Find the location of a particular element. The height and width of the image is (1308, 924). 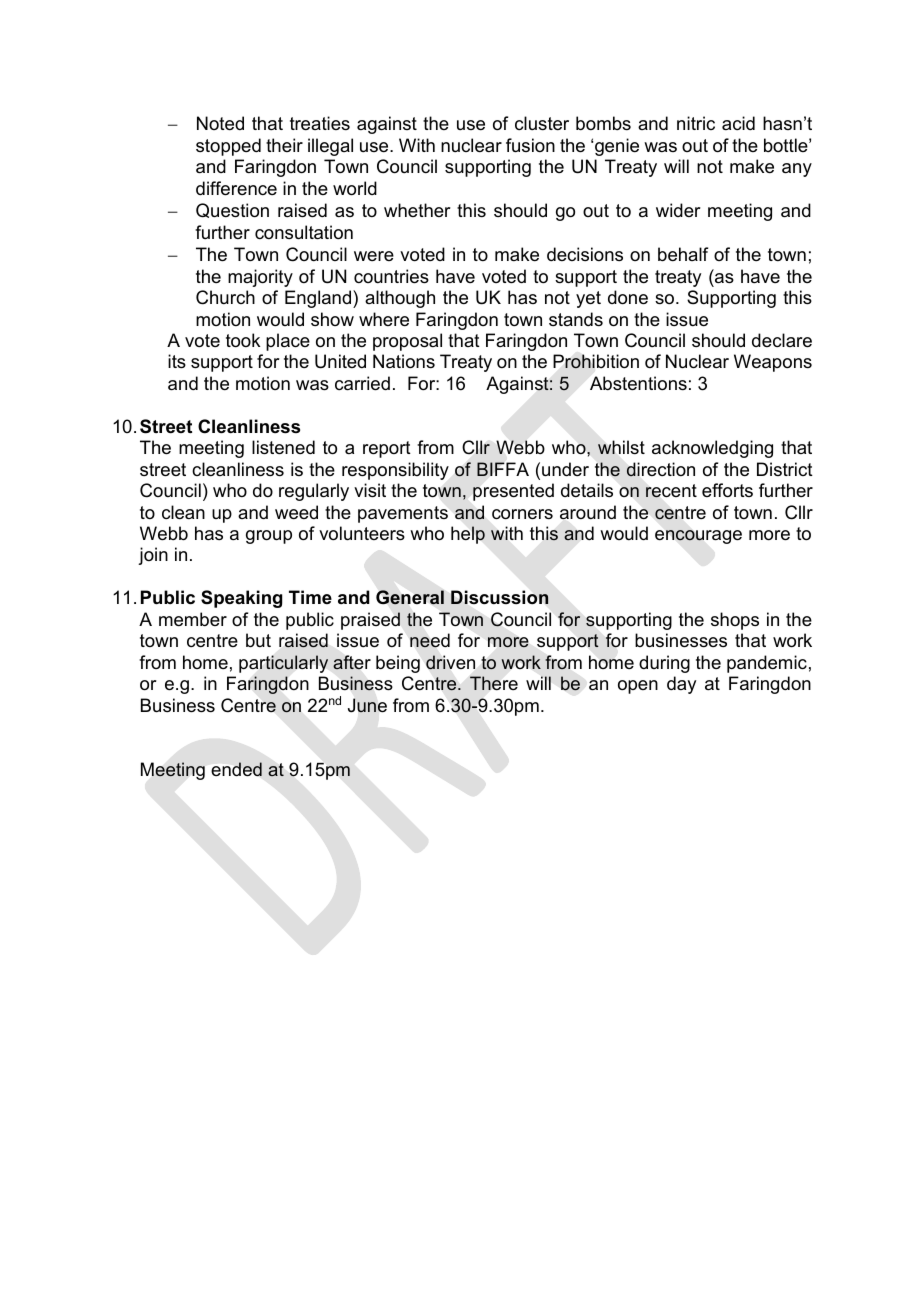

fusion is located at coordinates (530, 145).
